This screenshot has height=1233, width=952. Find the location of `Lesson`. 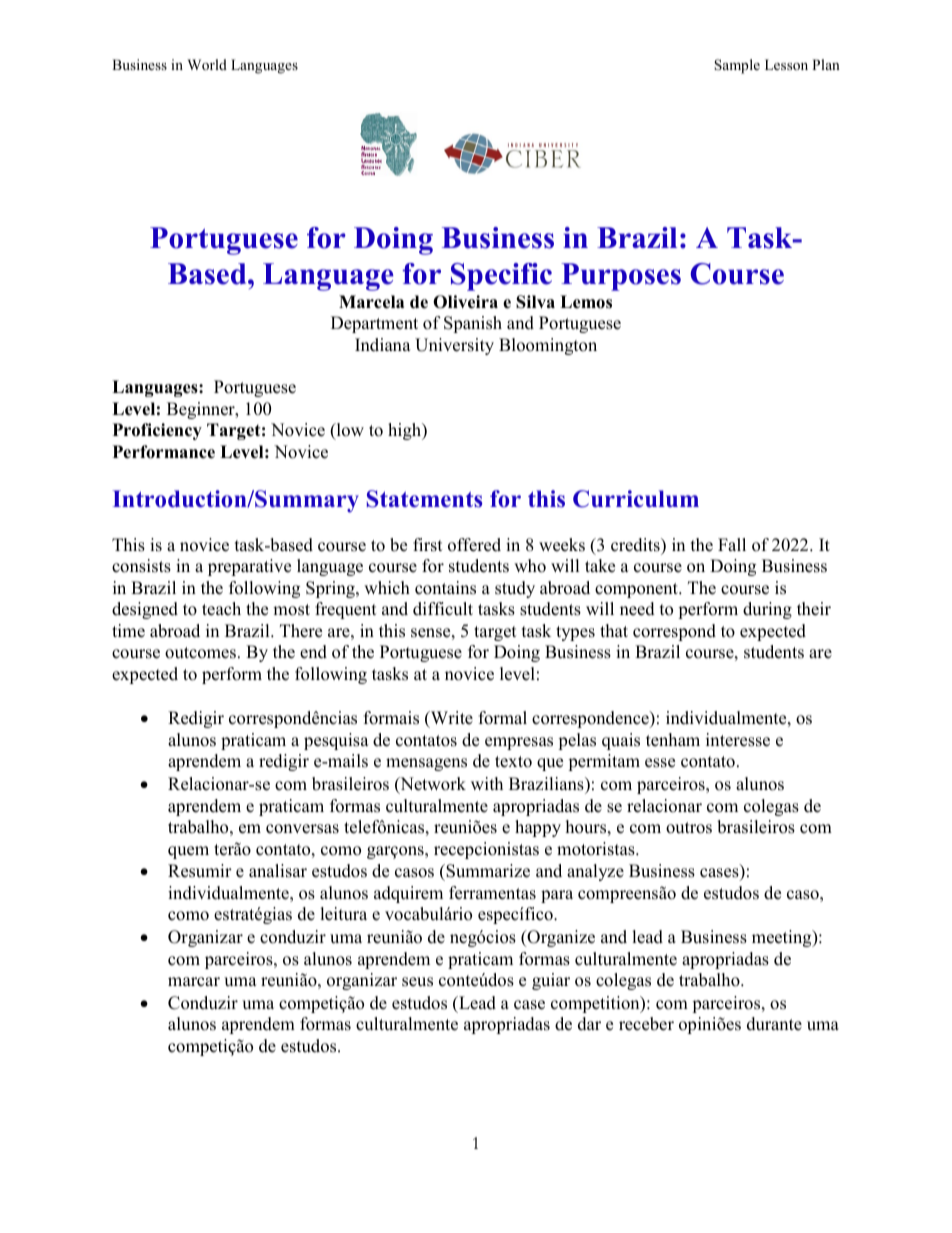

Lesson is located at coordinates (786, 64).
